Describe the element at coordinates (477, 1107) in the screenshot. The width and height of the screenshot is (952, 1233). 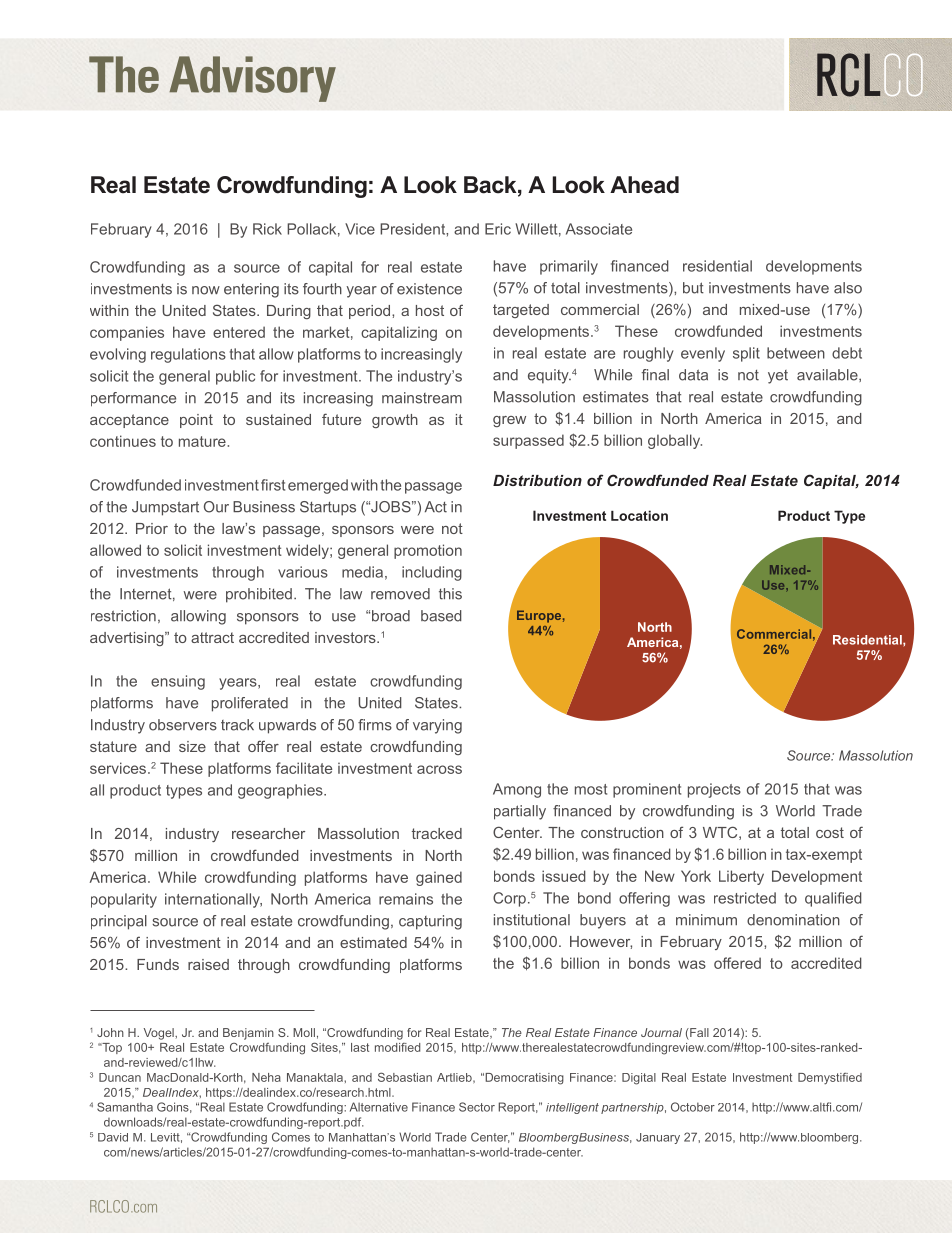
I see `Sector` at that location.
